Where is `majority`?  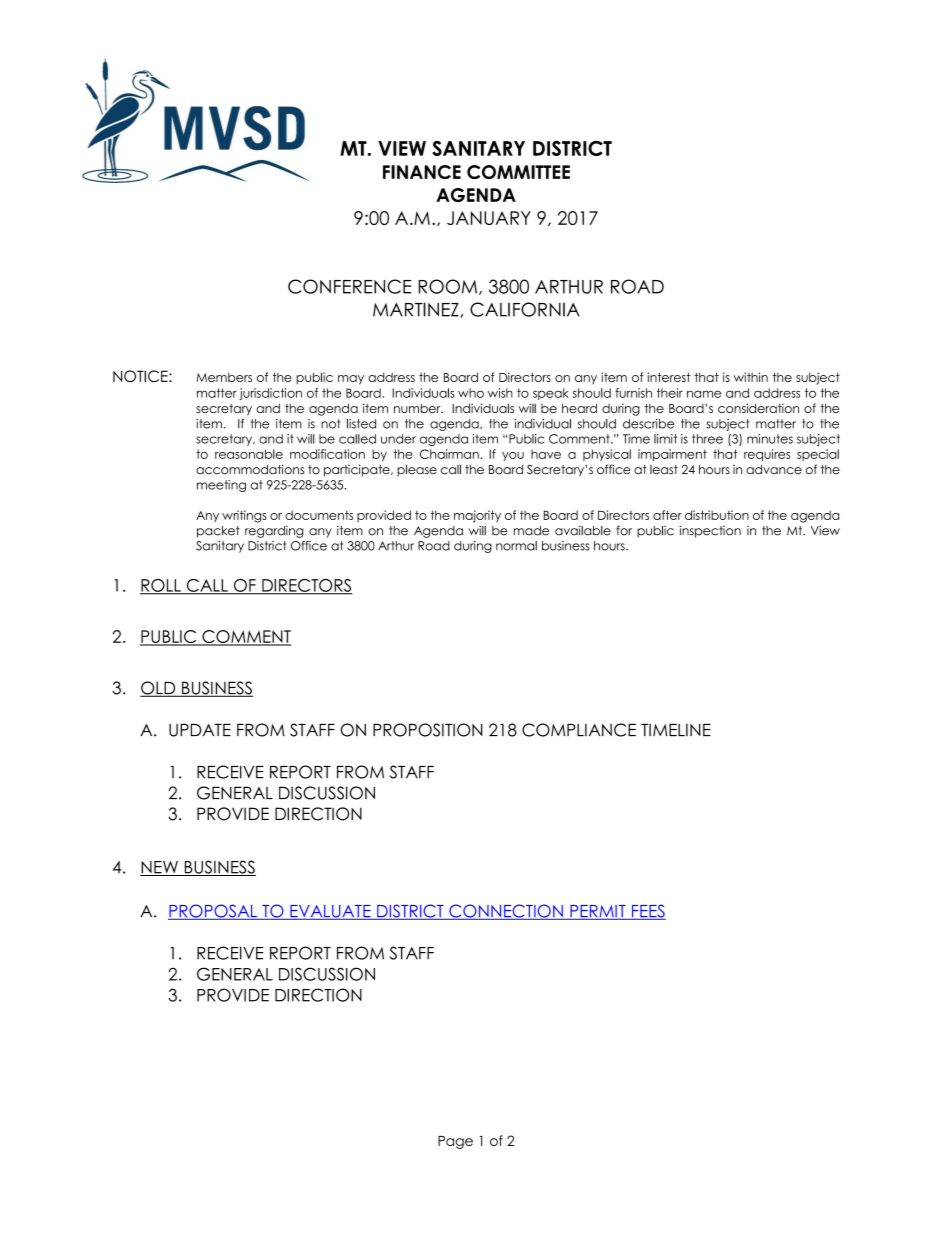 majority is located at coordinates (477, 516).
